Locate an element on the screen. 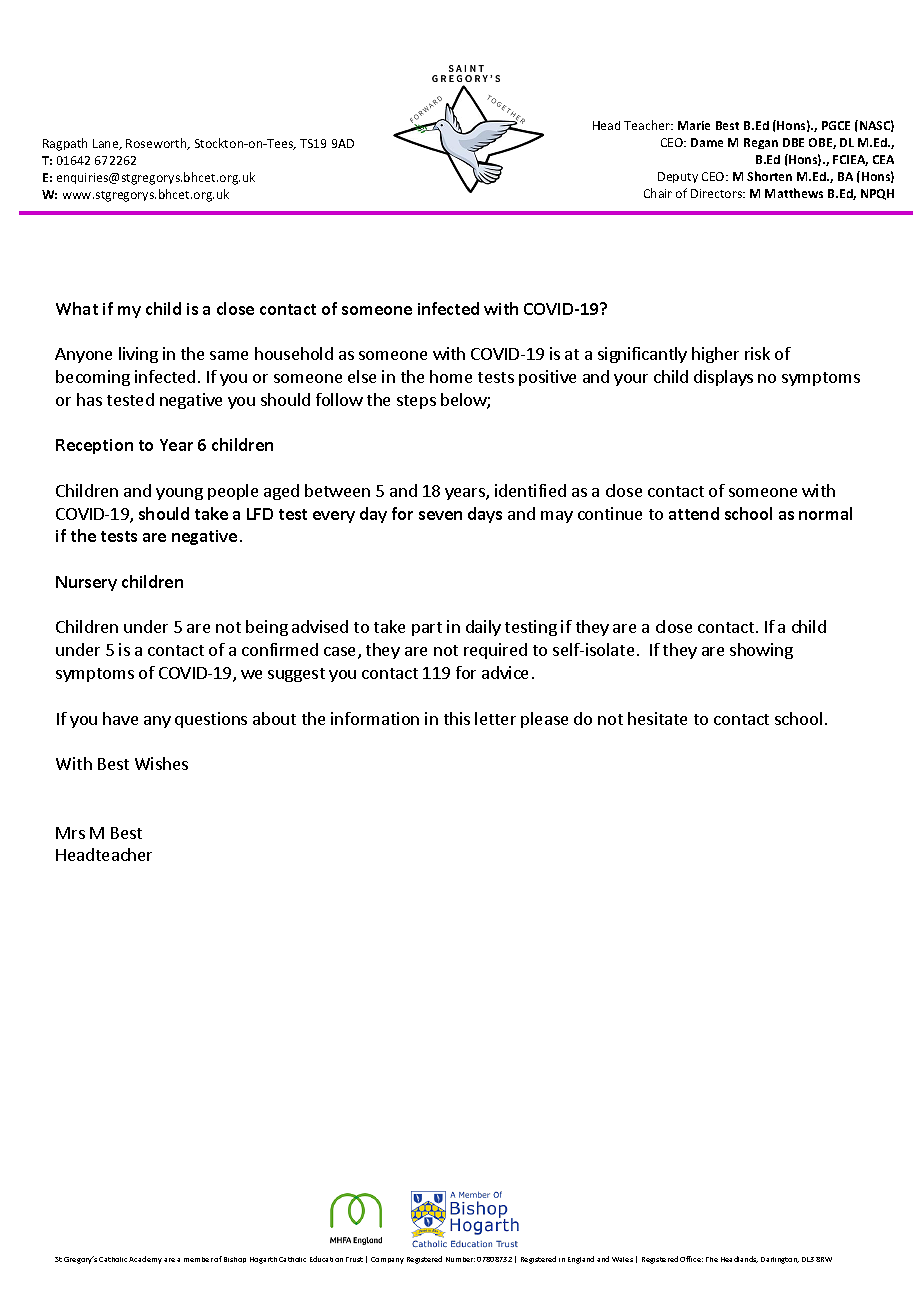 This screenshot has height=1309, width=924. DBE is located at coordinates (793, 142).
